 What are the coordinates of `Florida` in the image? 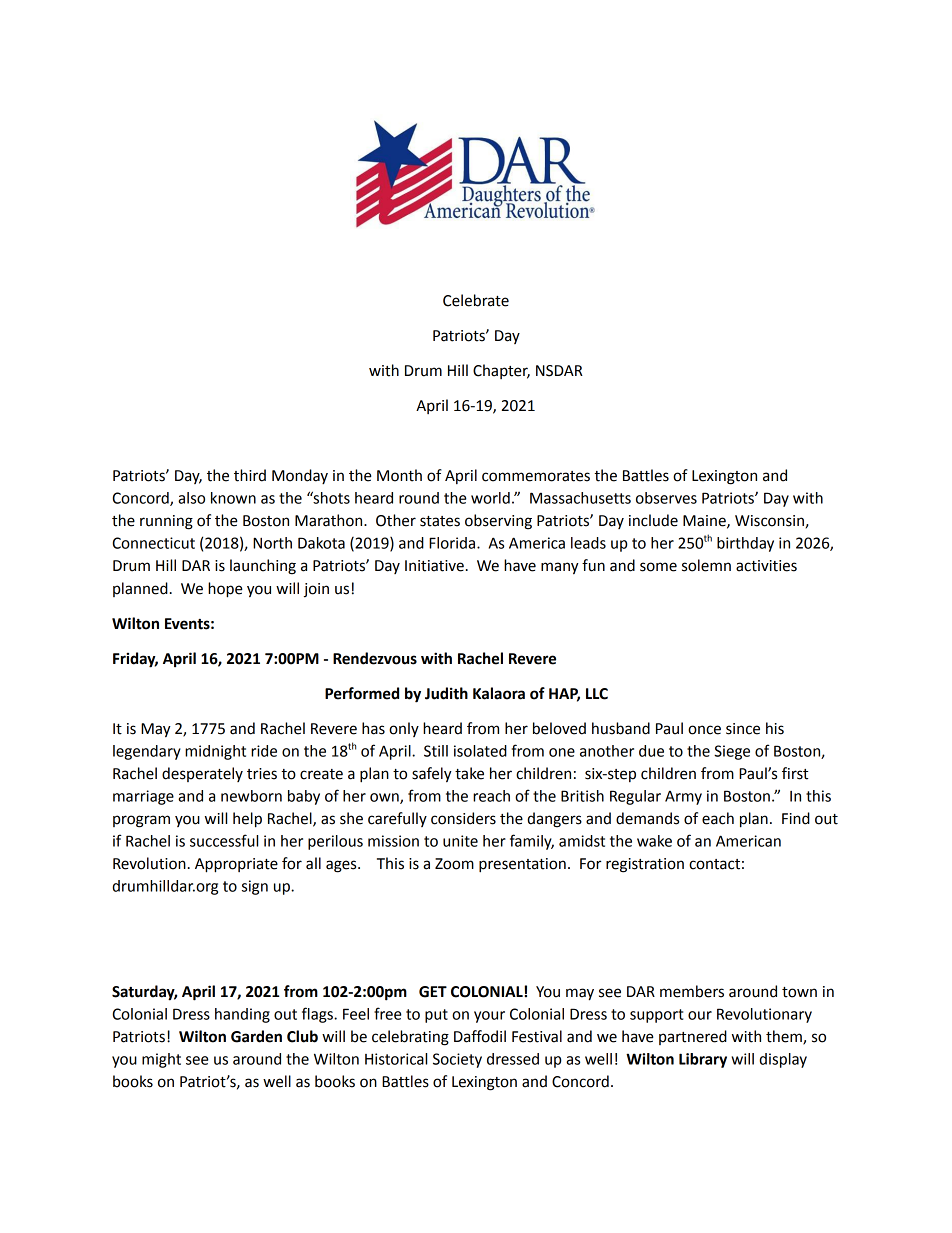 It's located at (453, 543).
